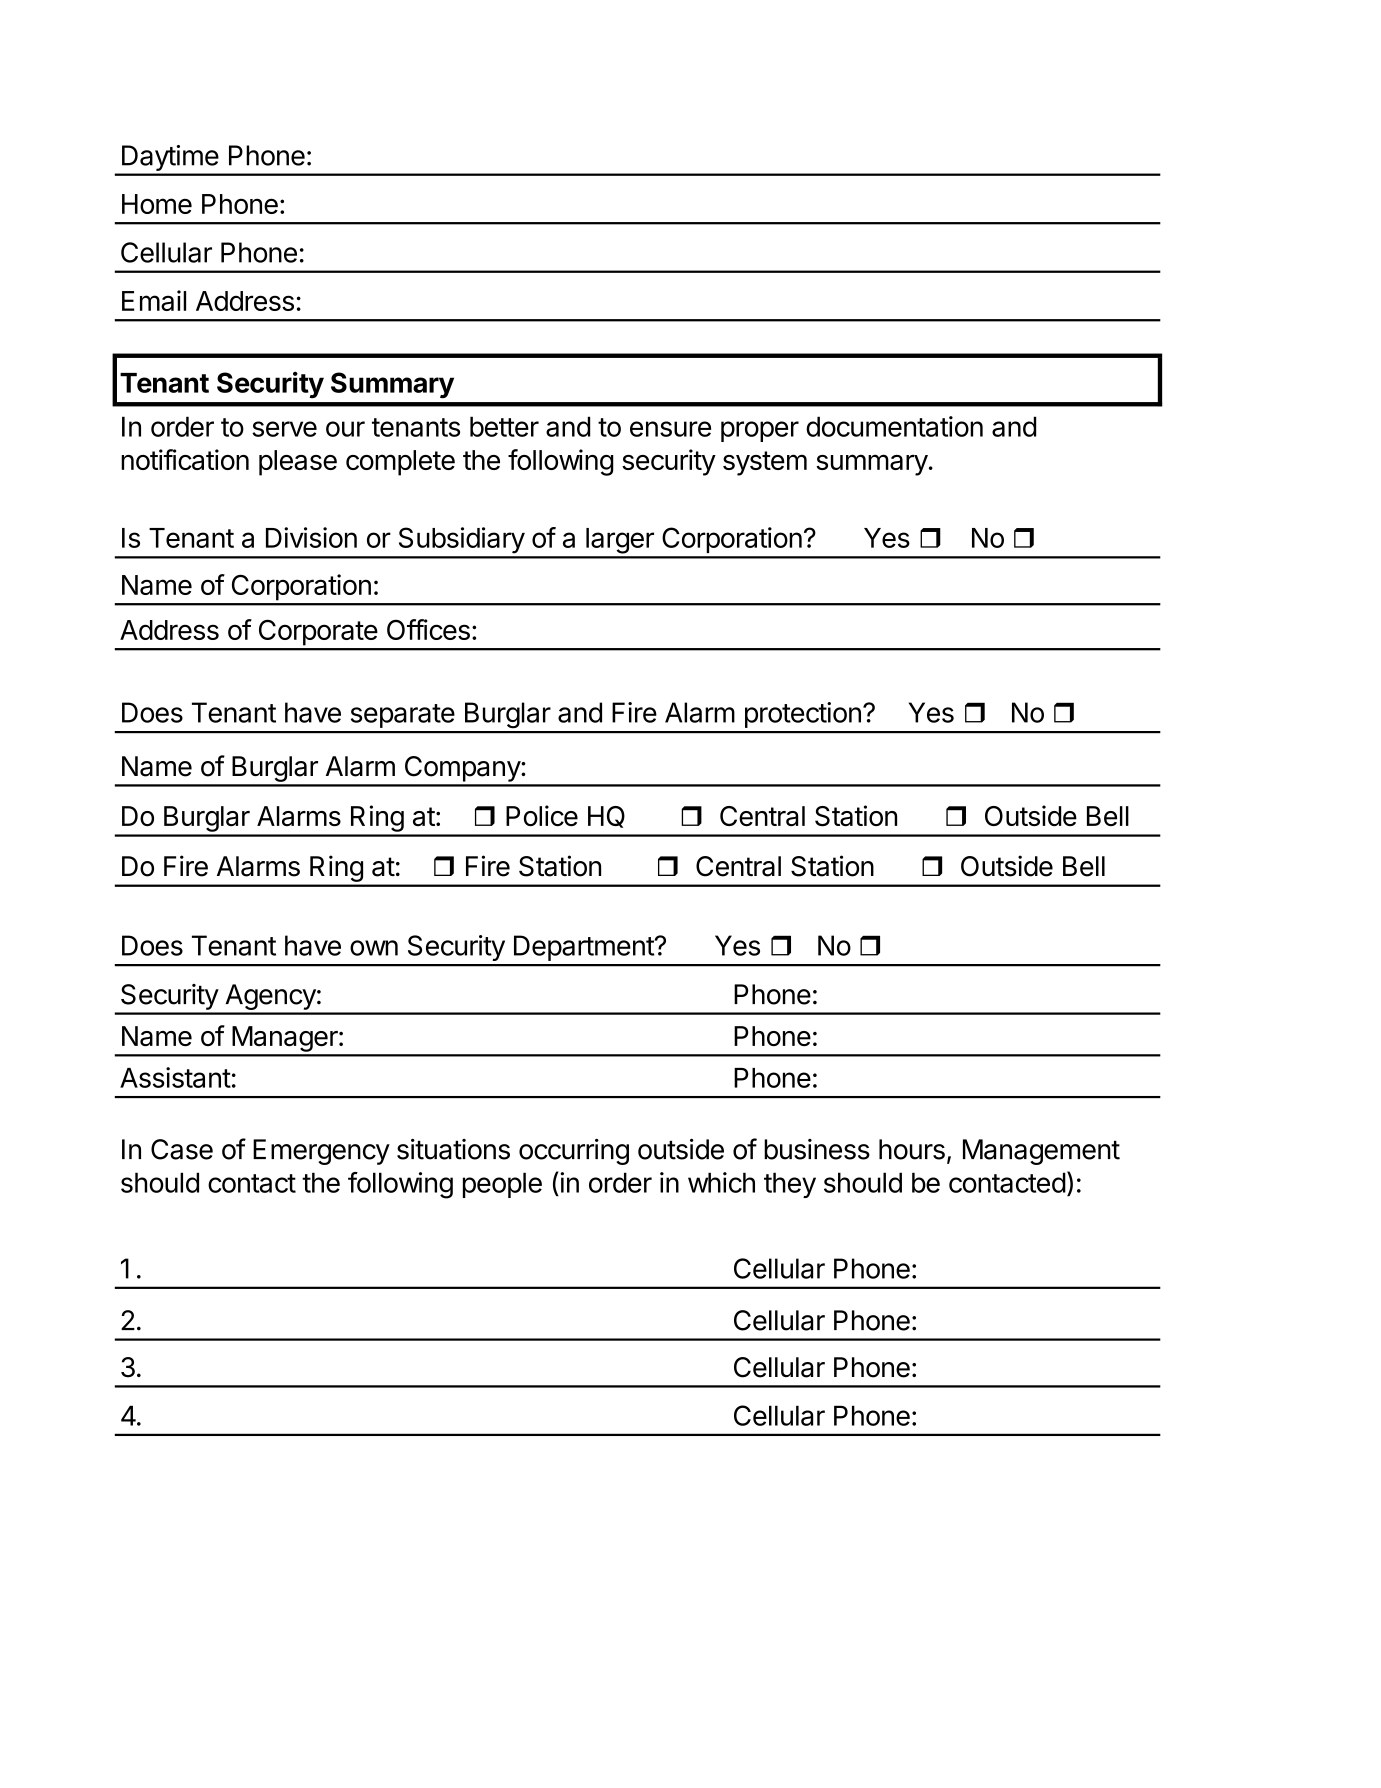 The height and width of the screenshot is (1788, 1381). Describe the element at coordinates (542, 815) in the screenshot. I see `Police` at that location.
